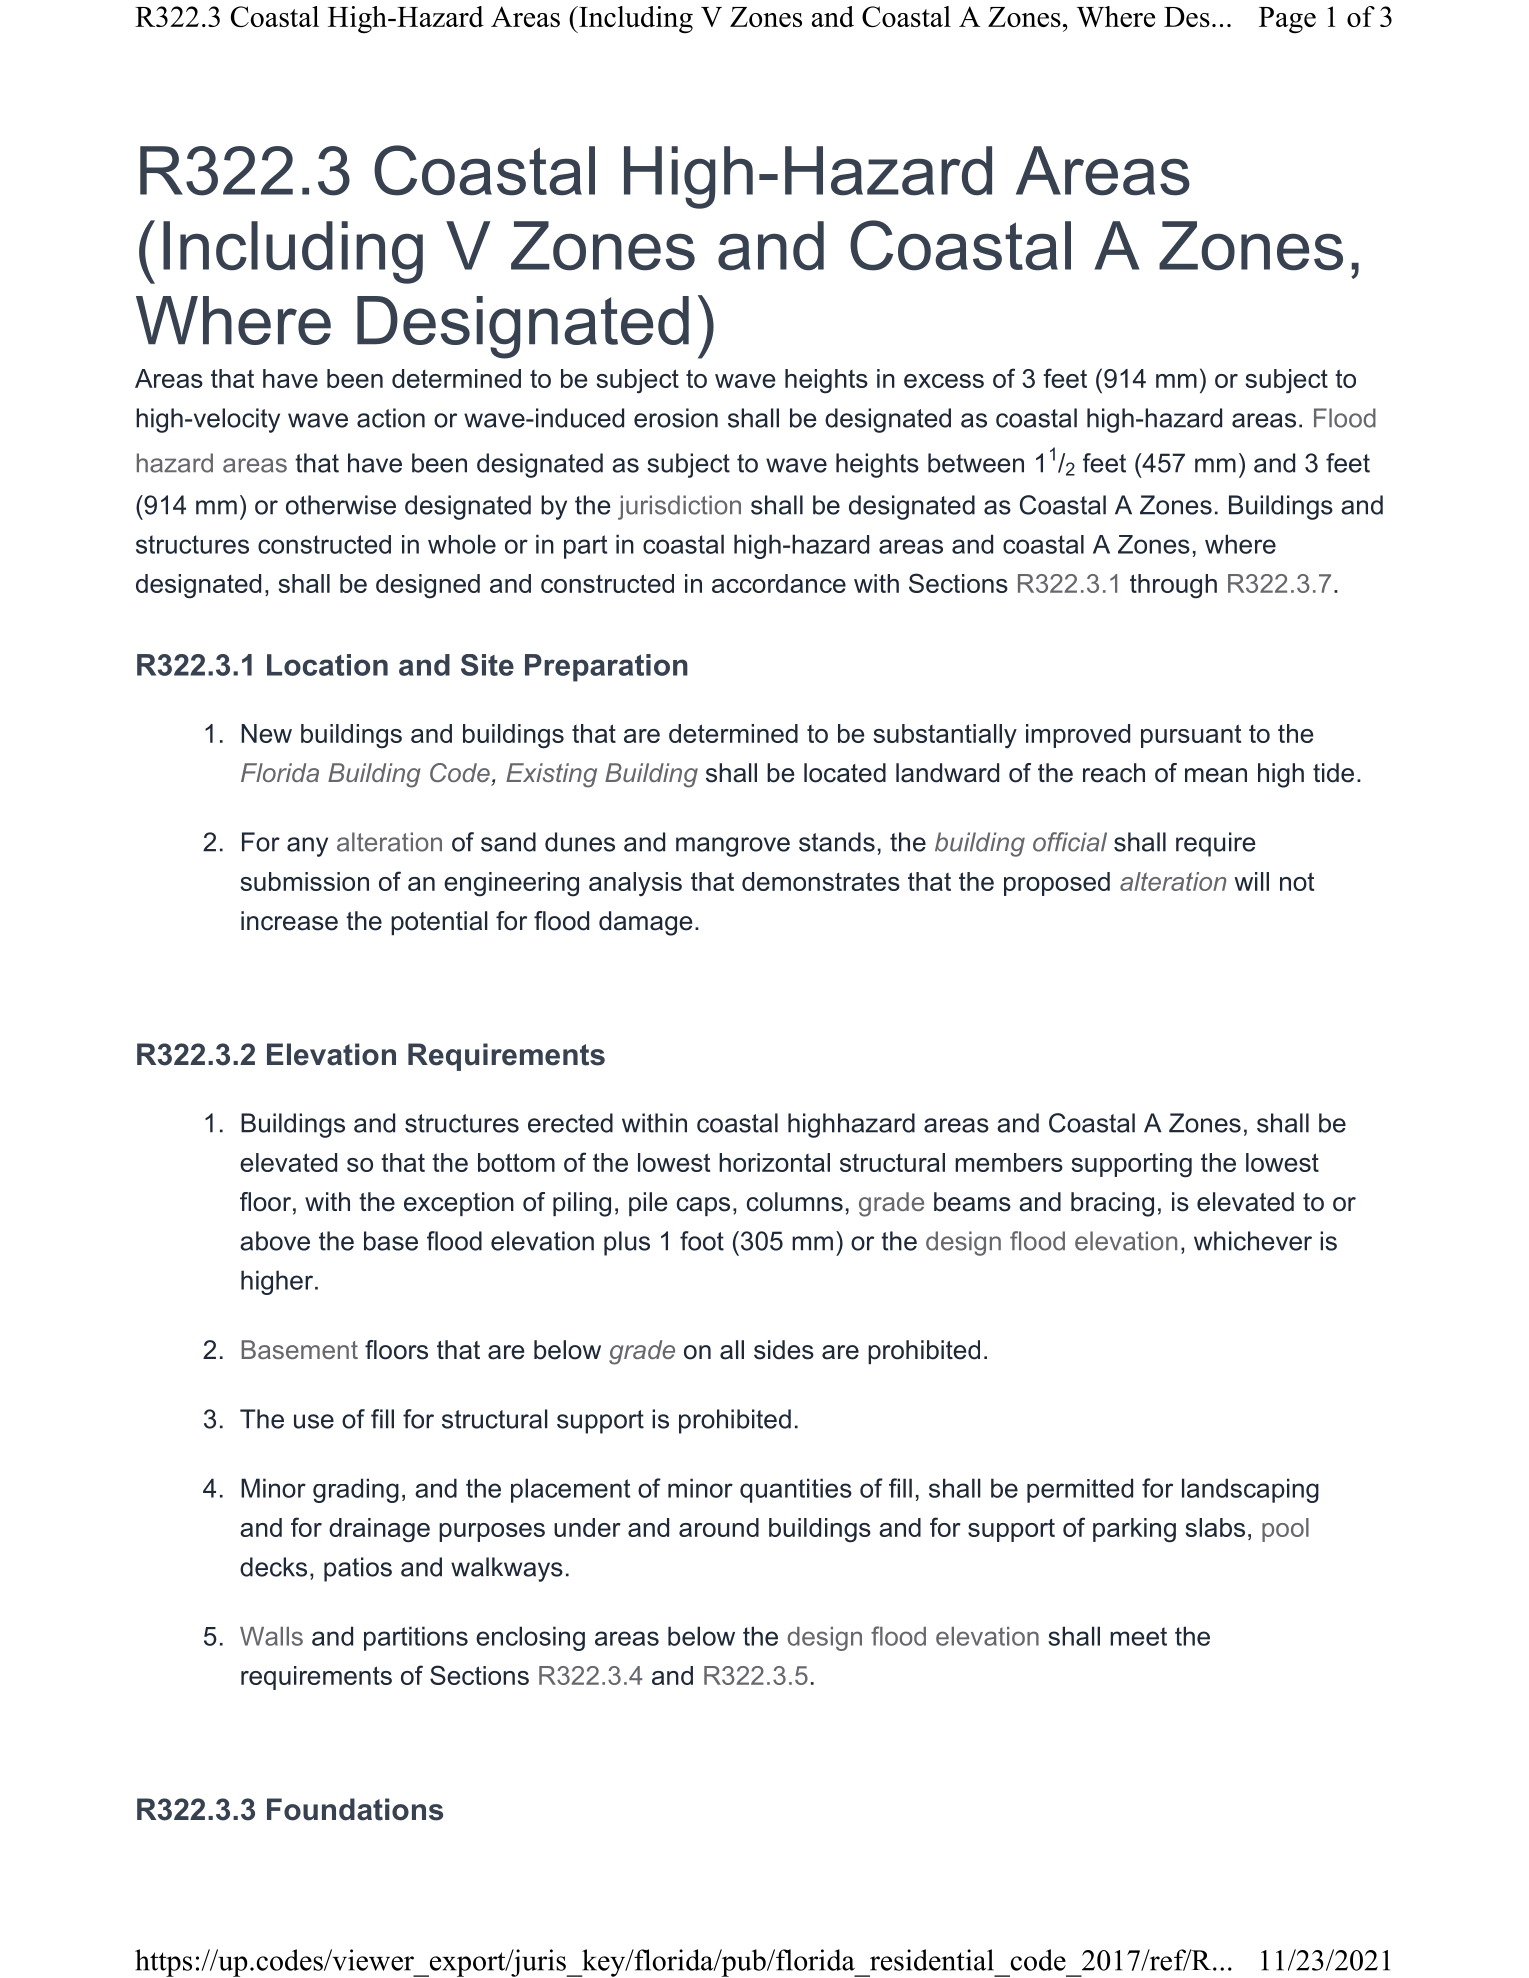 Image resolution: width=1529 pixels, height=1978 pixels. Describe the element at coordinates (459, 1204) in the page. I see `exception` at that location.
